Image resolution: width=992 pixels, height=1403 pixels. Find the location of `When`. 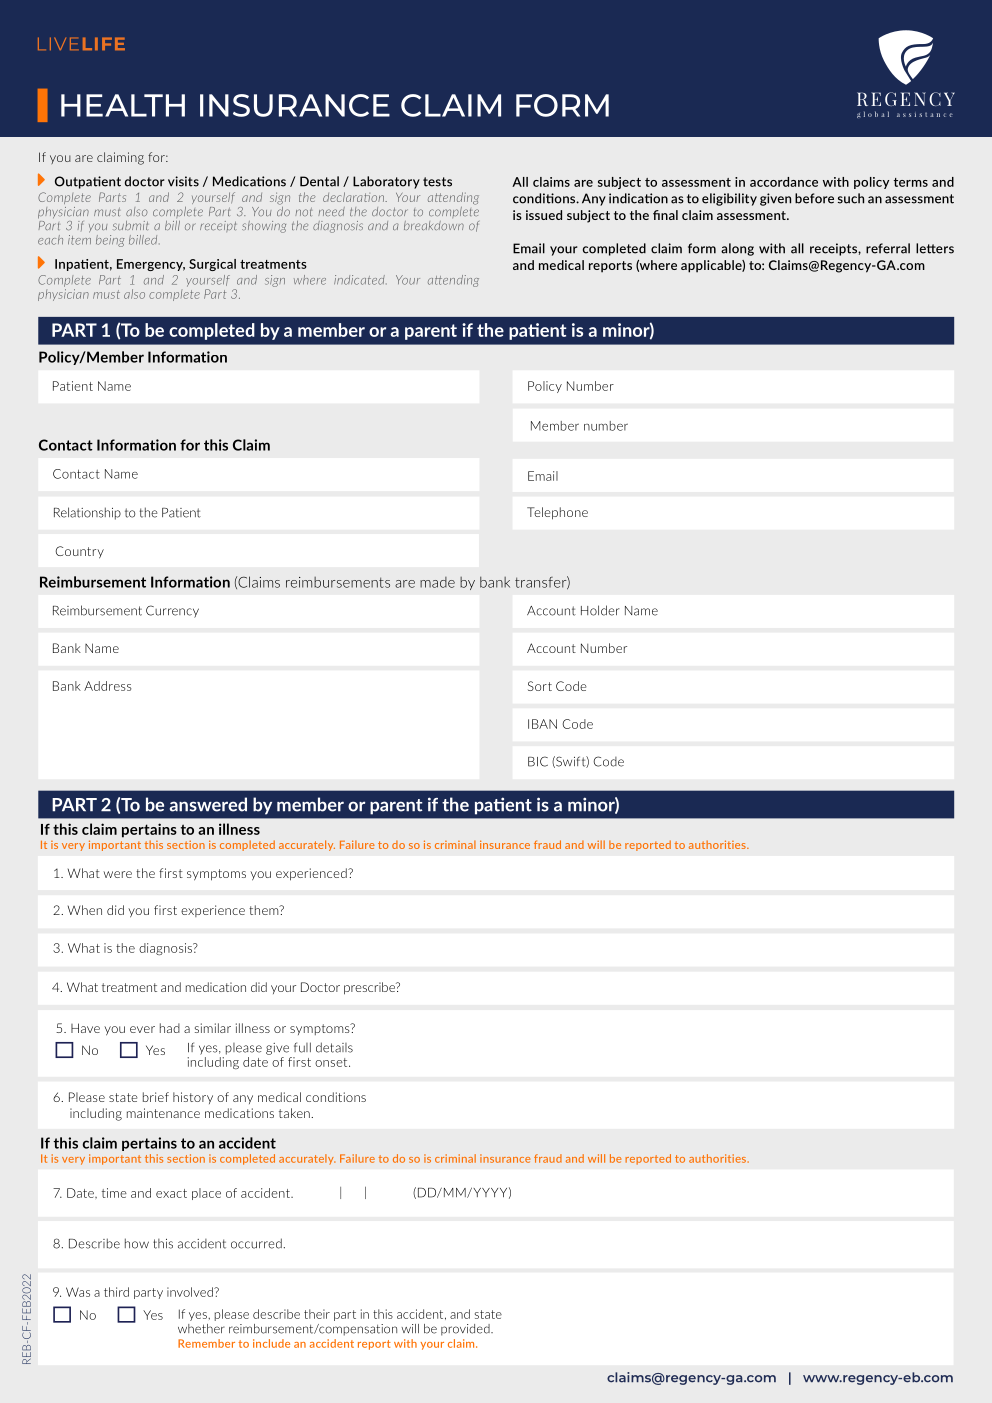

When is located at coordinates (85, 910).
